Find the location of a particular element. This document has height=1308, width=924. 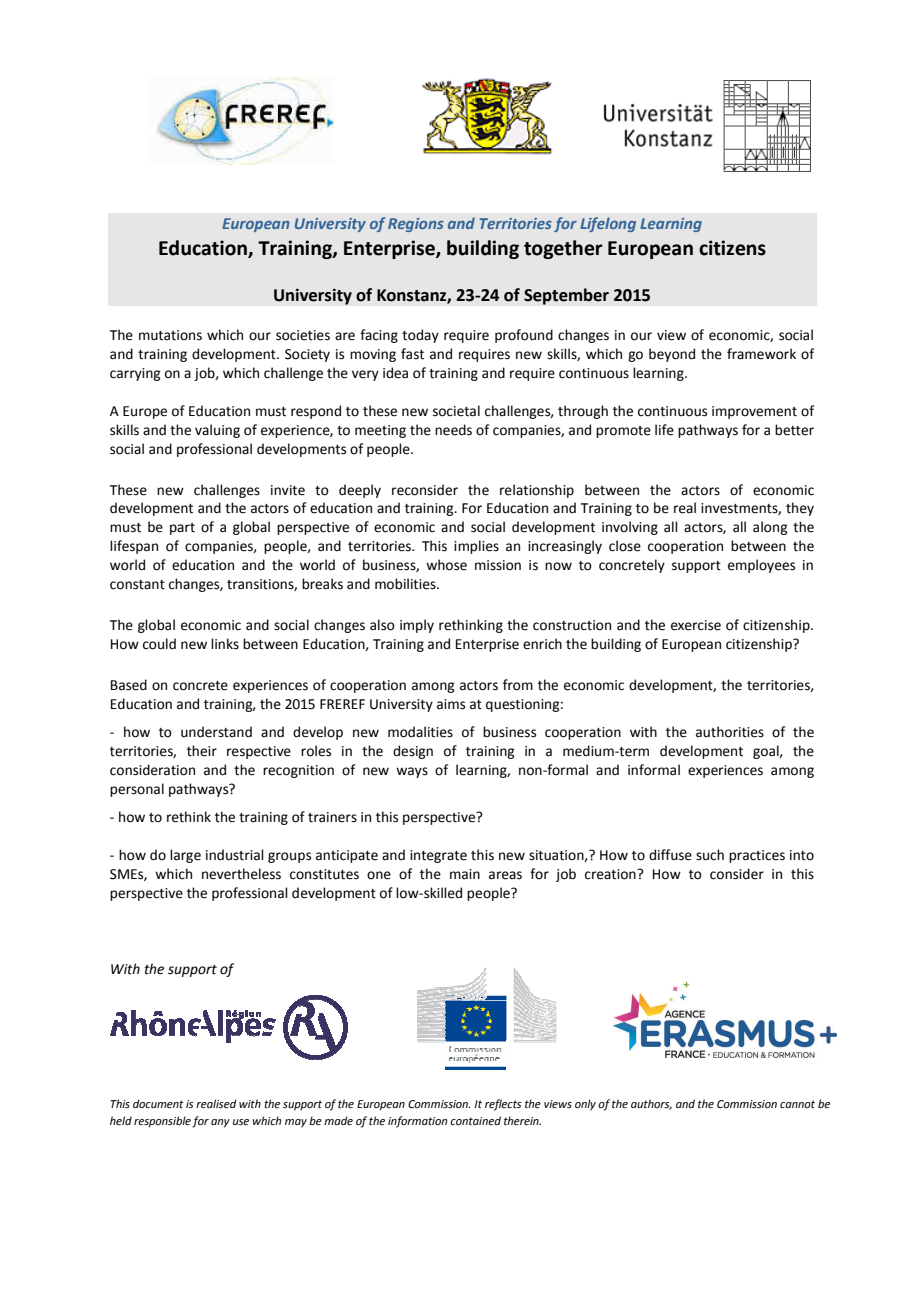

contained is located at coordinates (475, 1120).
